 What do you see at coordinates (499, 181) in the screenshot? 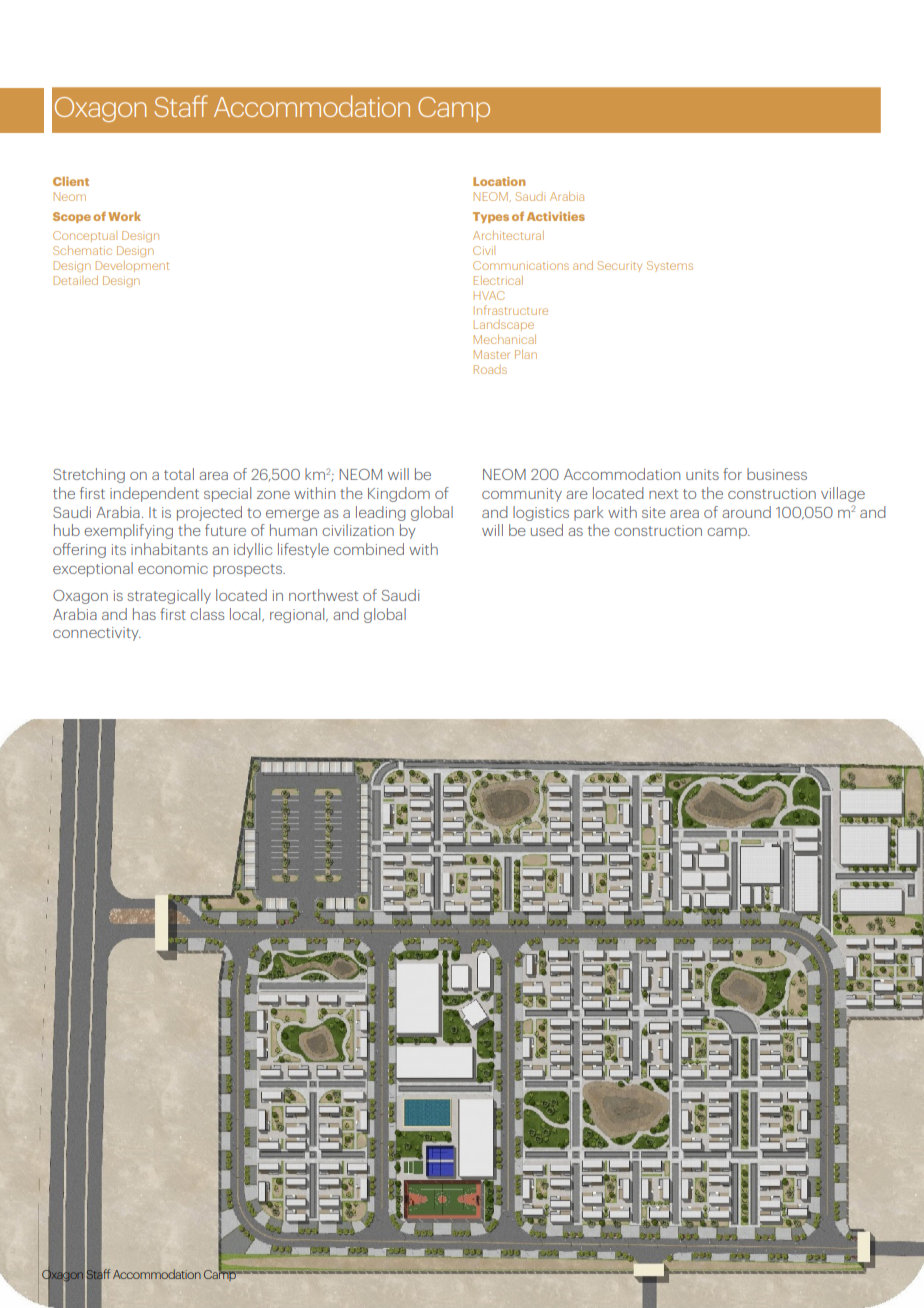
I see `Location` at bounding box center [499, 181].
